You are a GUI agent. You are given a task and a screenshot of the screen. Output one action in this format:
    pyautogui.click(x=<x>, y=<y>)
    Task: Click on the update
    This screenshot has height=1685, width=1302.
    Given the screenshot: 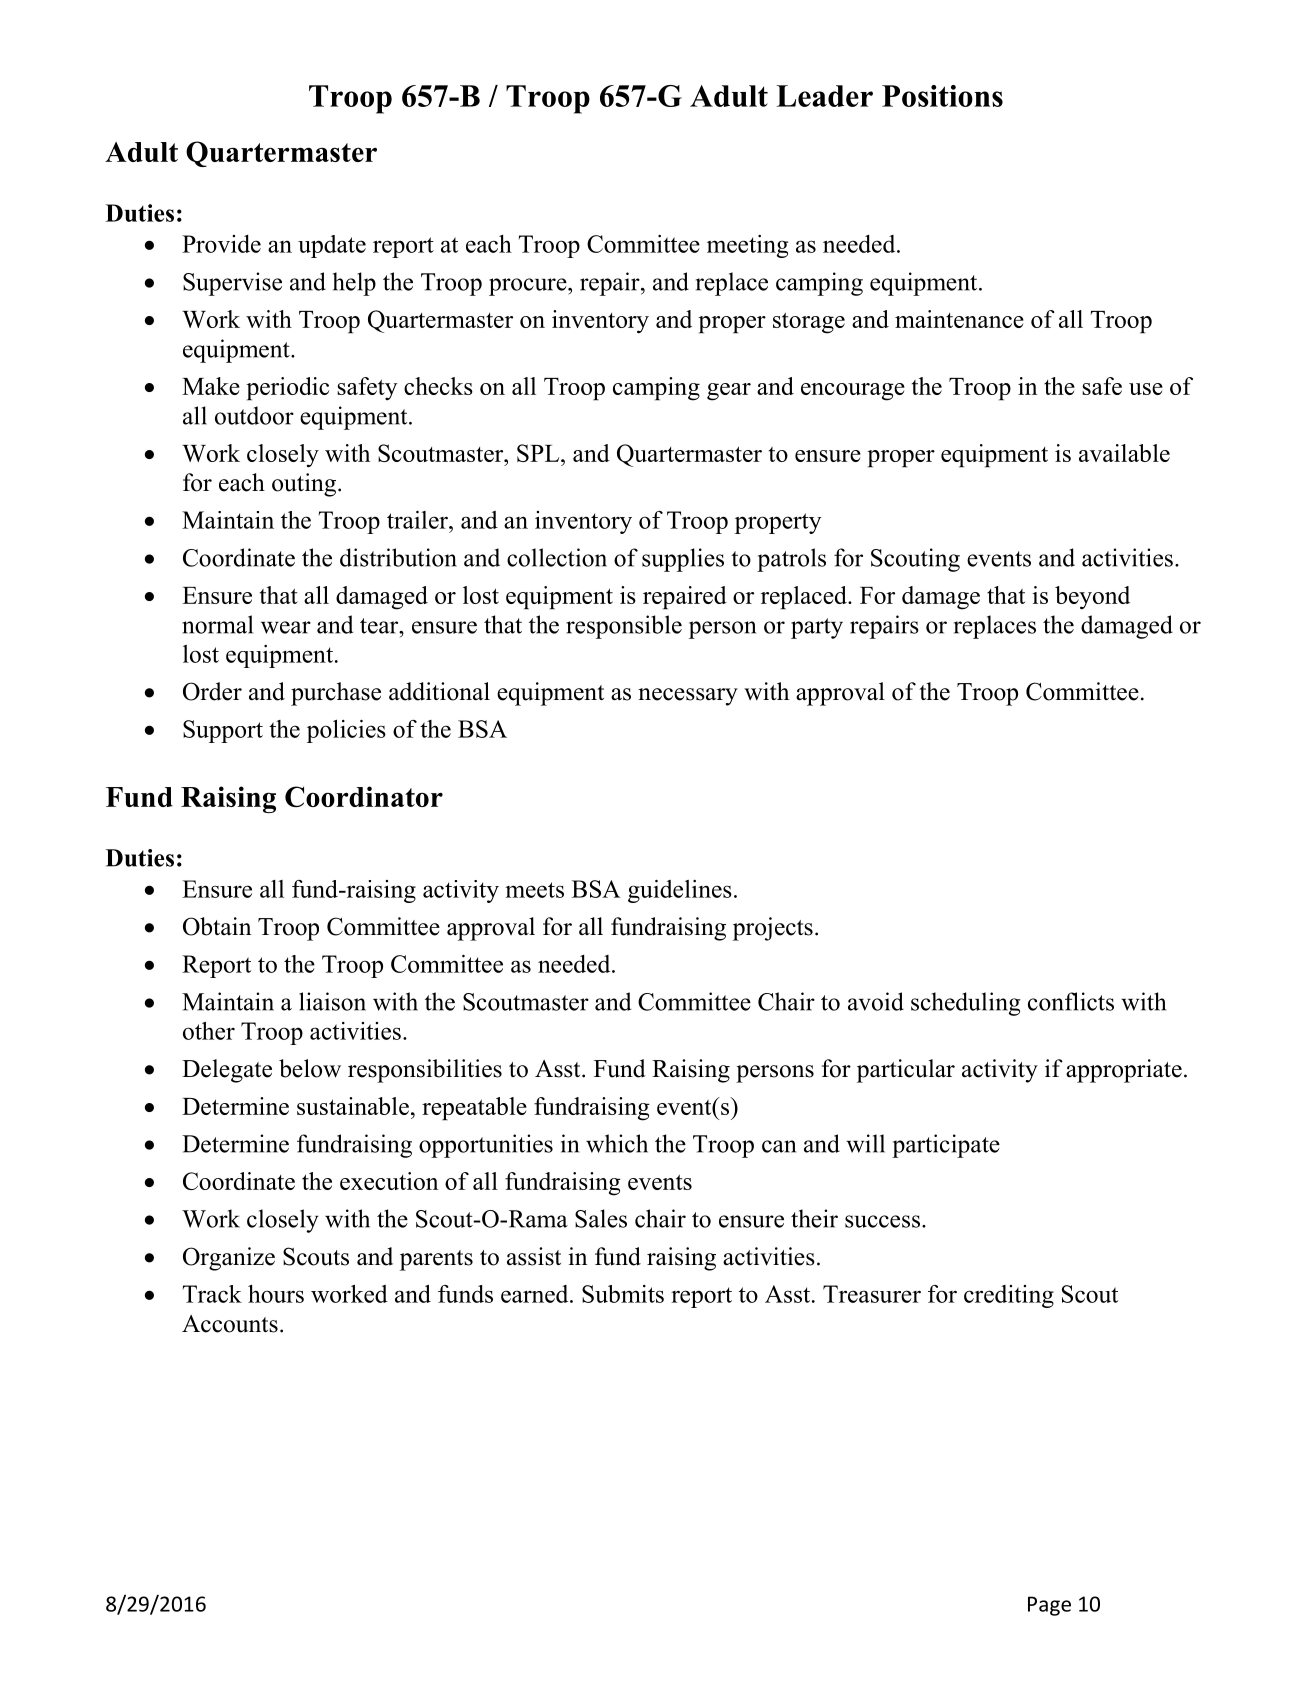 What is the action you would take?
    pyautogui.click(x=332, y=246)
